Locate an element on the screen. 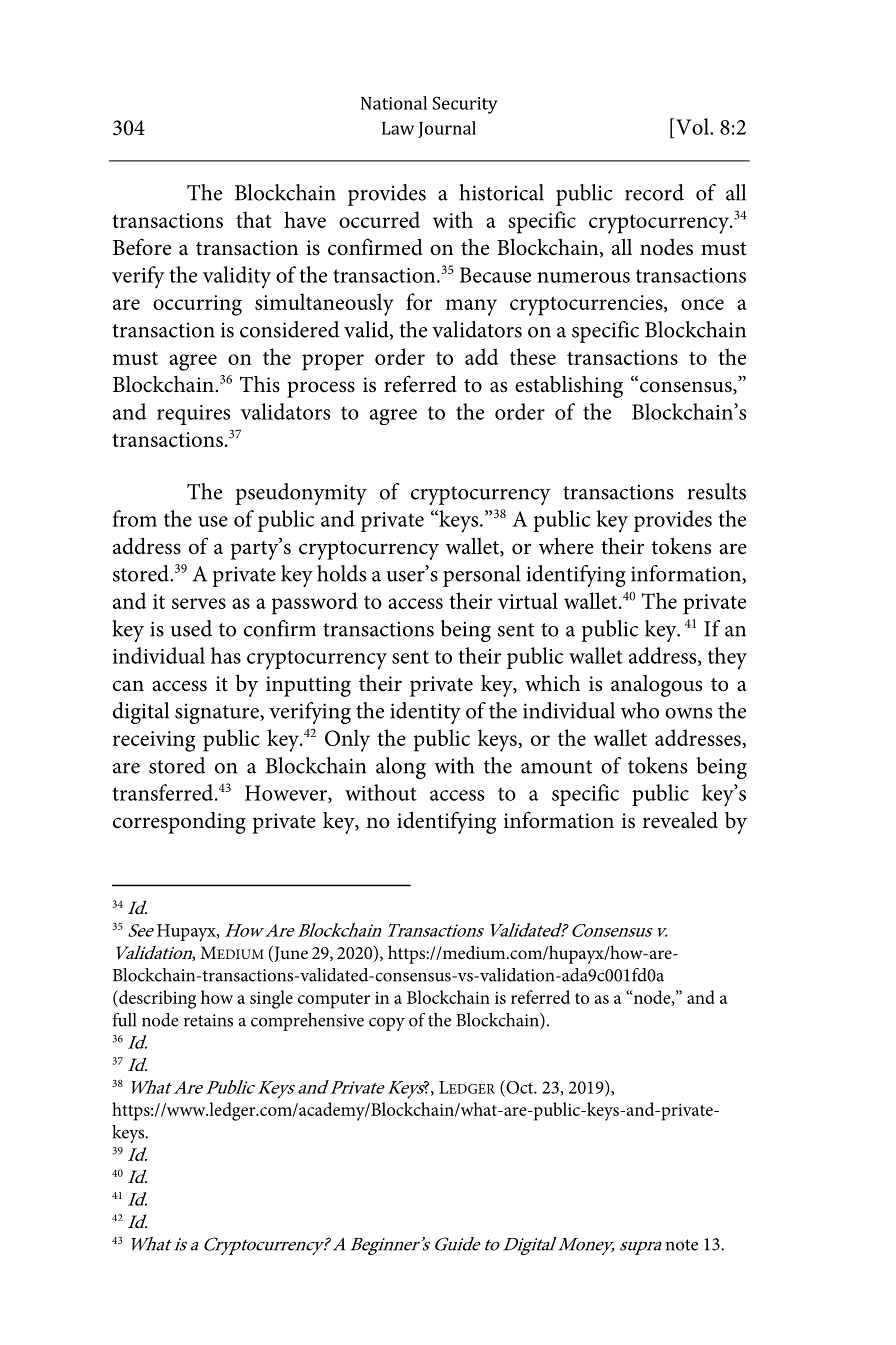 The width and height of the screenshot is (896, 1345). copy is located at coordinates (387, 1024).
